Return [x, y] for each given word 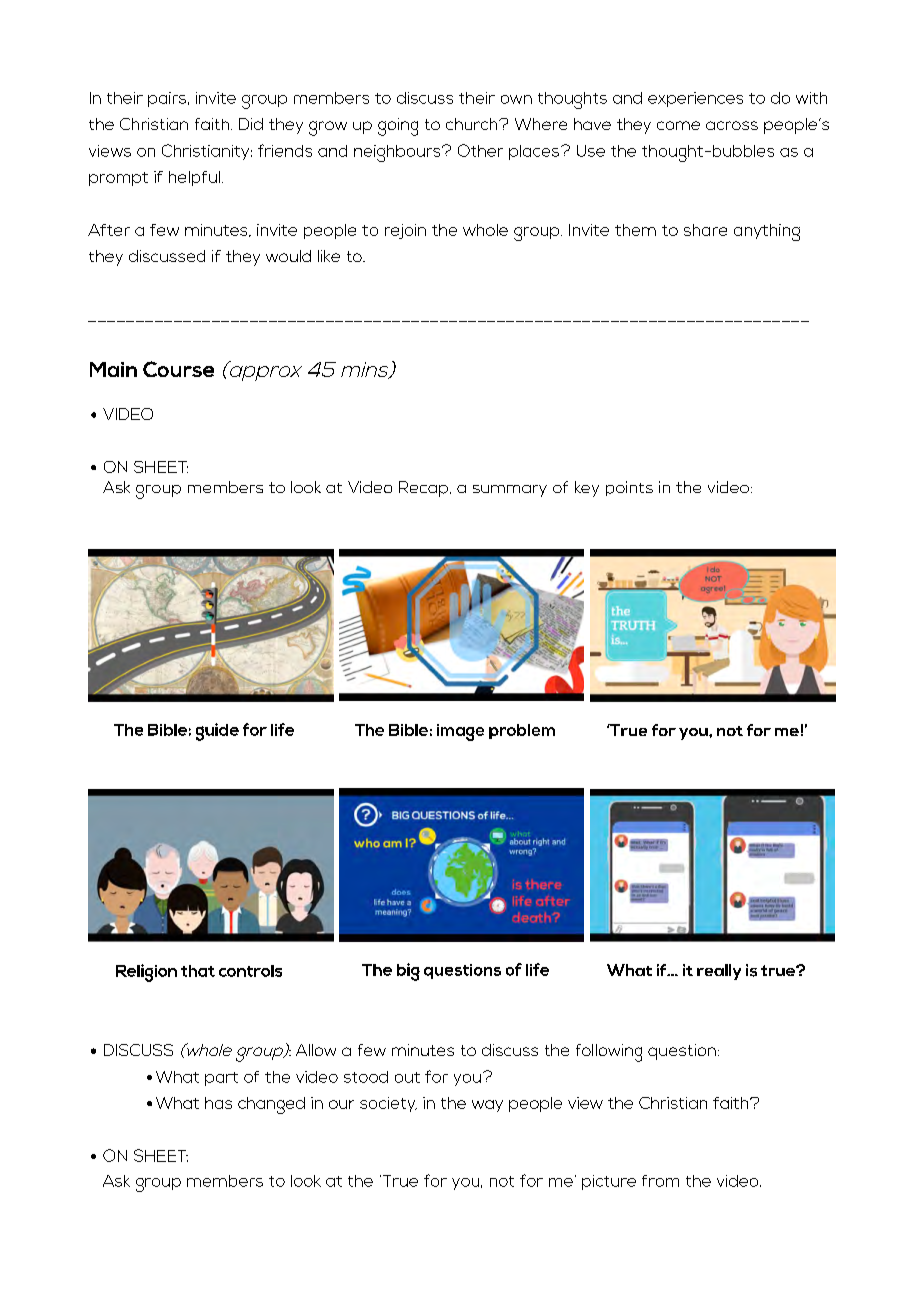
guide [217, 732]
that [198, 971]
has [218, 1103]
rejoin [405, 231]
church [473, 124]
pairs [168, 99]
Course [178, 369]
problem [522, 731]
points [629, 488]
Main [113, 369]
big [408, 972]
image [460, 732]
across [732, 125]
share [705, 230]
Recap [423, 489]
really [719, 972]
